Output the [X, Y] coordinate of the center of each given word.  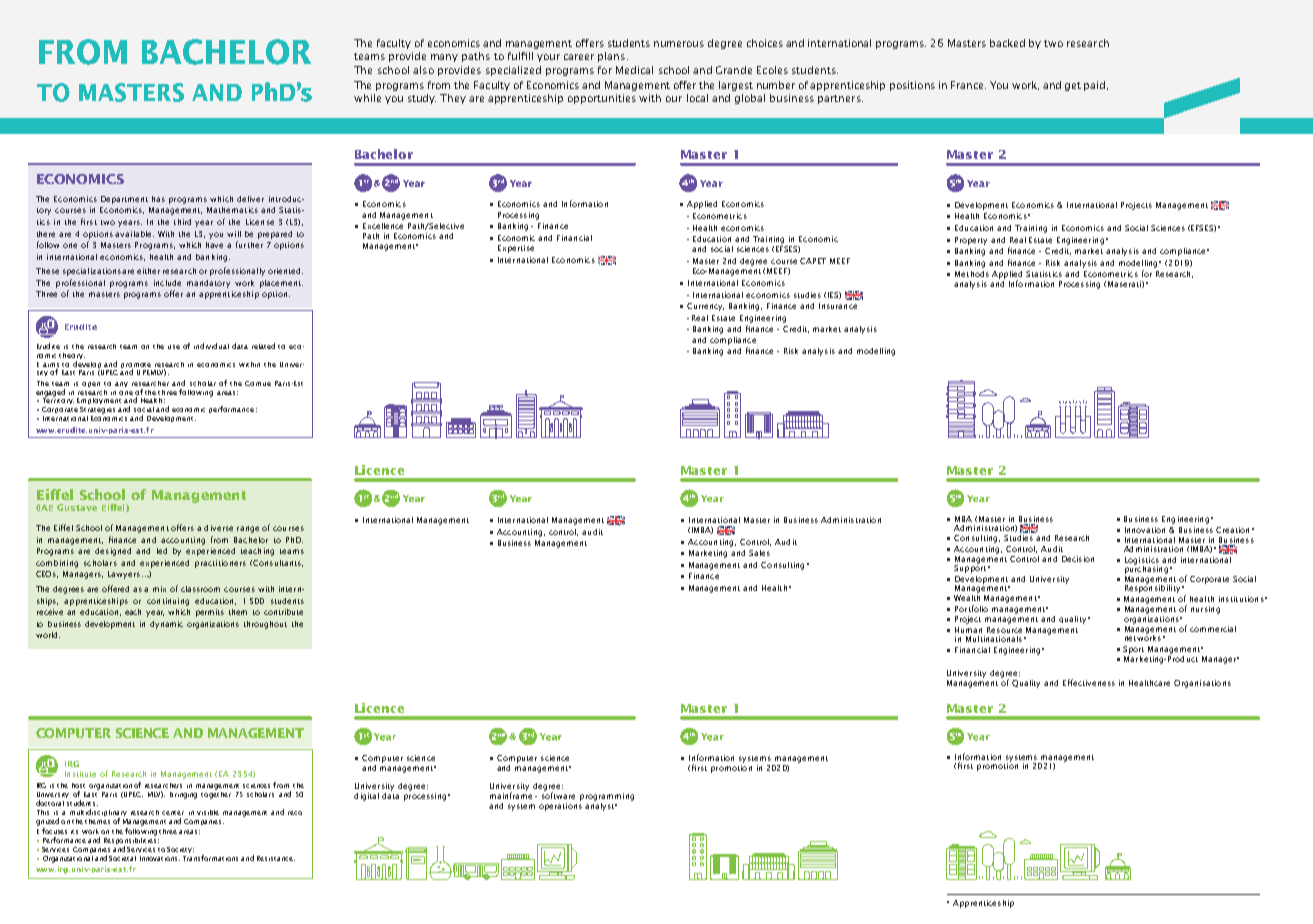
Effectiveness [1089, 682]
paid [1096, 86]
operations [560, 807]
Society [180, 850]
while [367, 98]
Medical [634, 70]
